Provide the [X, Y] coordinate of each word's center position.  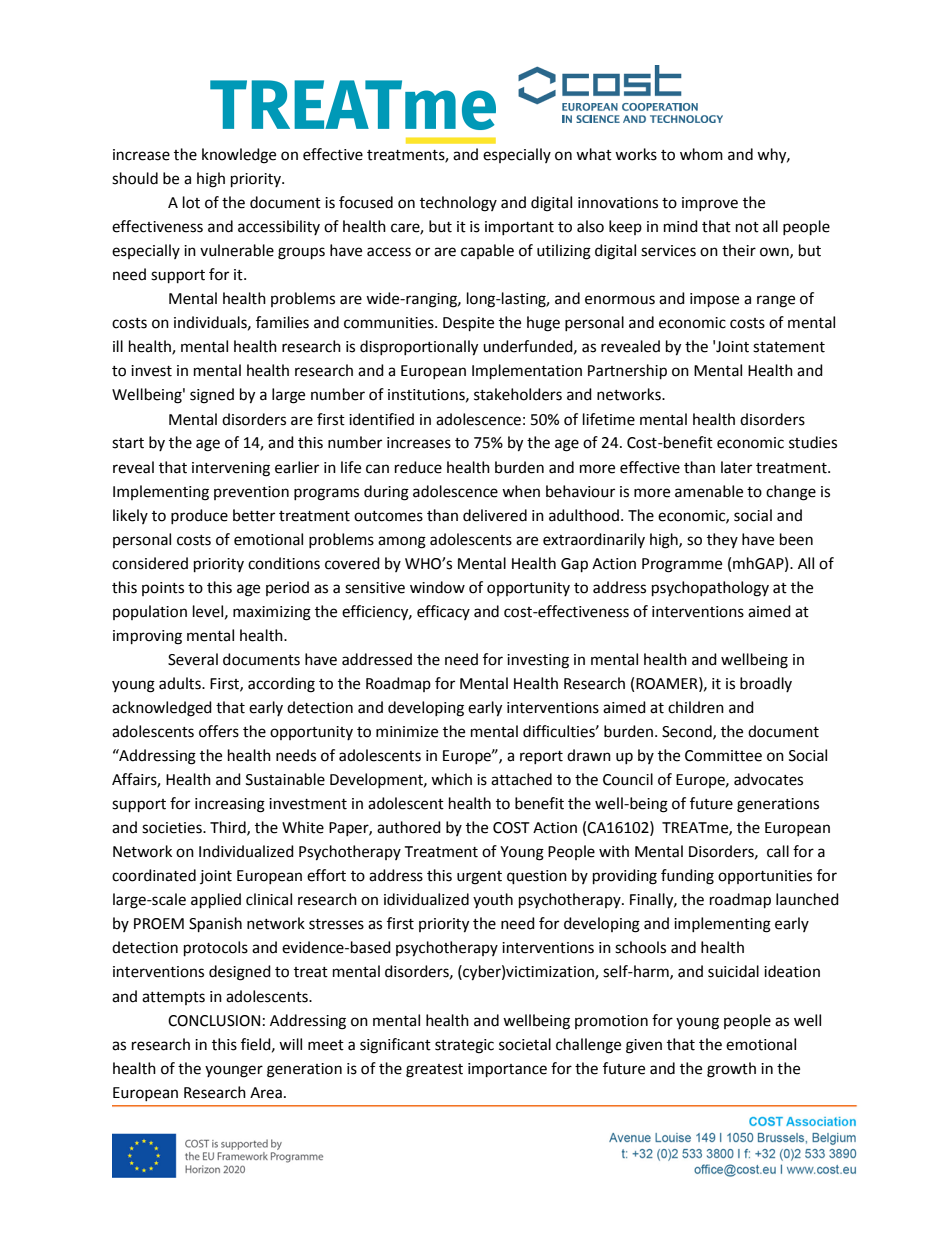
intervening [231, 469]
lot [191, 202]
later [736, 467]
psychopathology [710, 589]
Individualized [246, 851]
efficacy [443, 612]
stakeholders [518, 394]
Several [193, 659]
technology [458, 204]
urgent [479, 878]
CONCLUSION [214, 1021]
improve [710, 204]
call [778, 851]
